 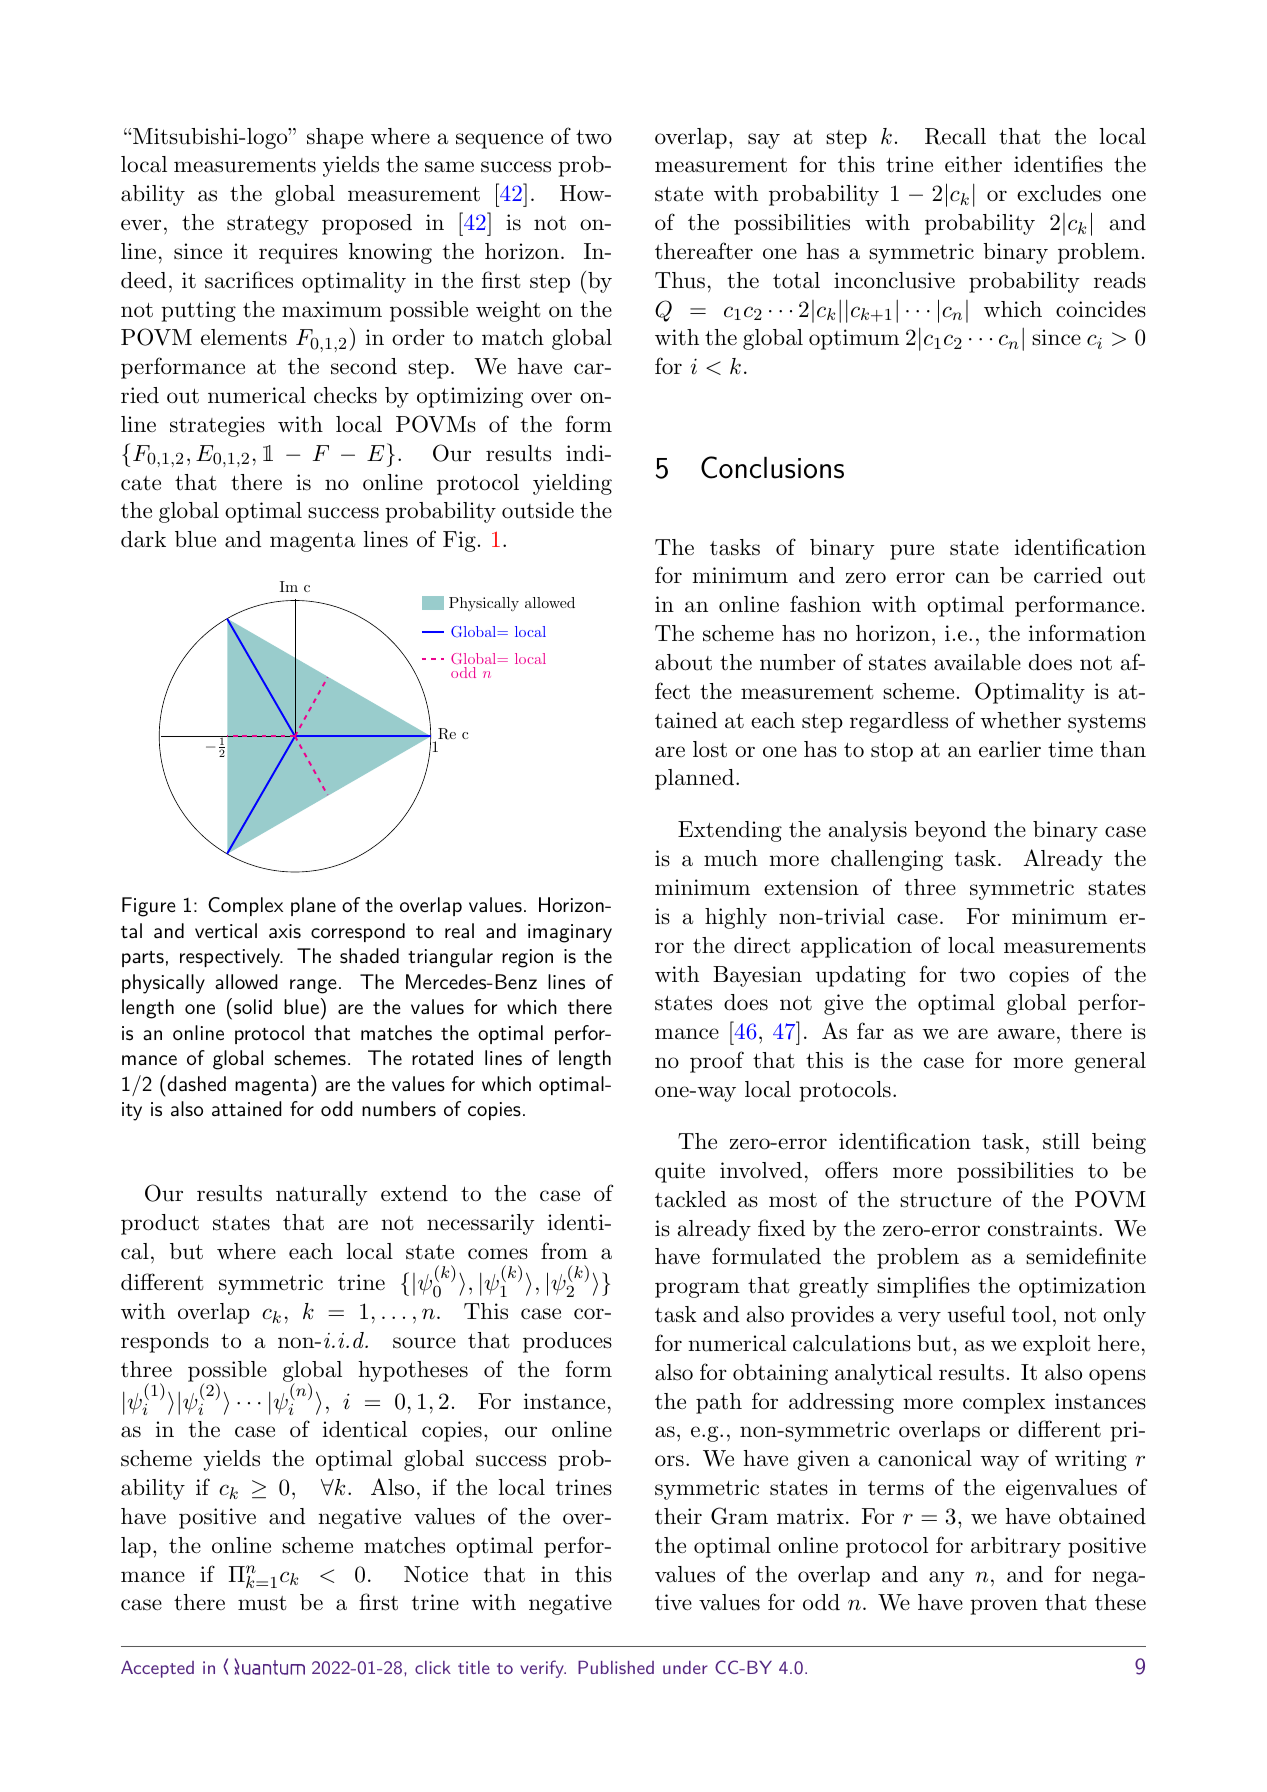 What do you see at coordinates (262, 1603) in the screenshot?
I see `must` at bounding box center [262, 1603].
